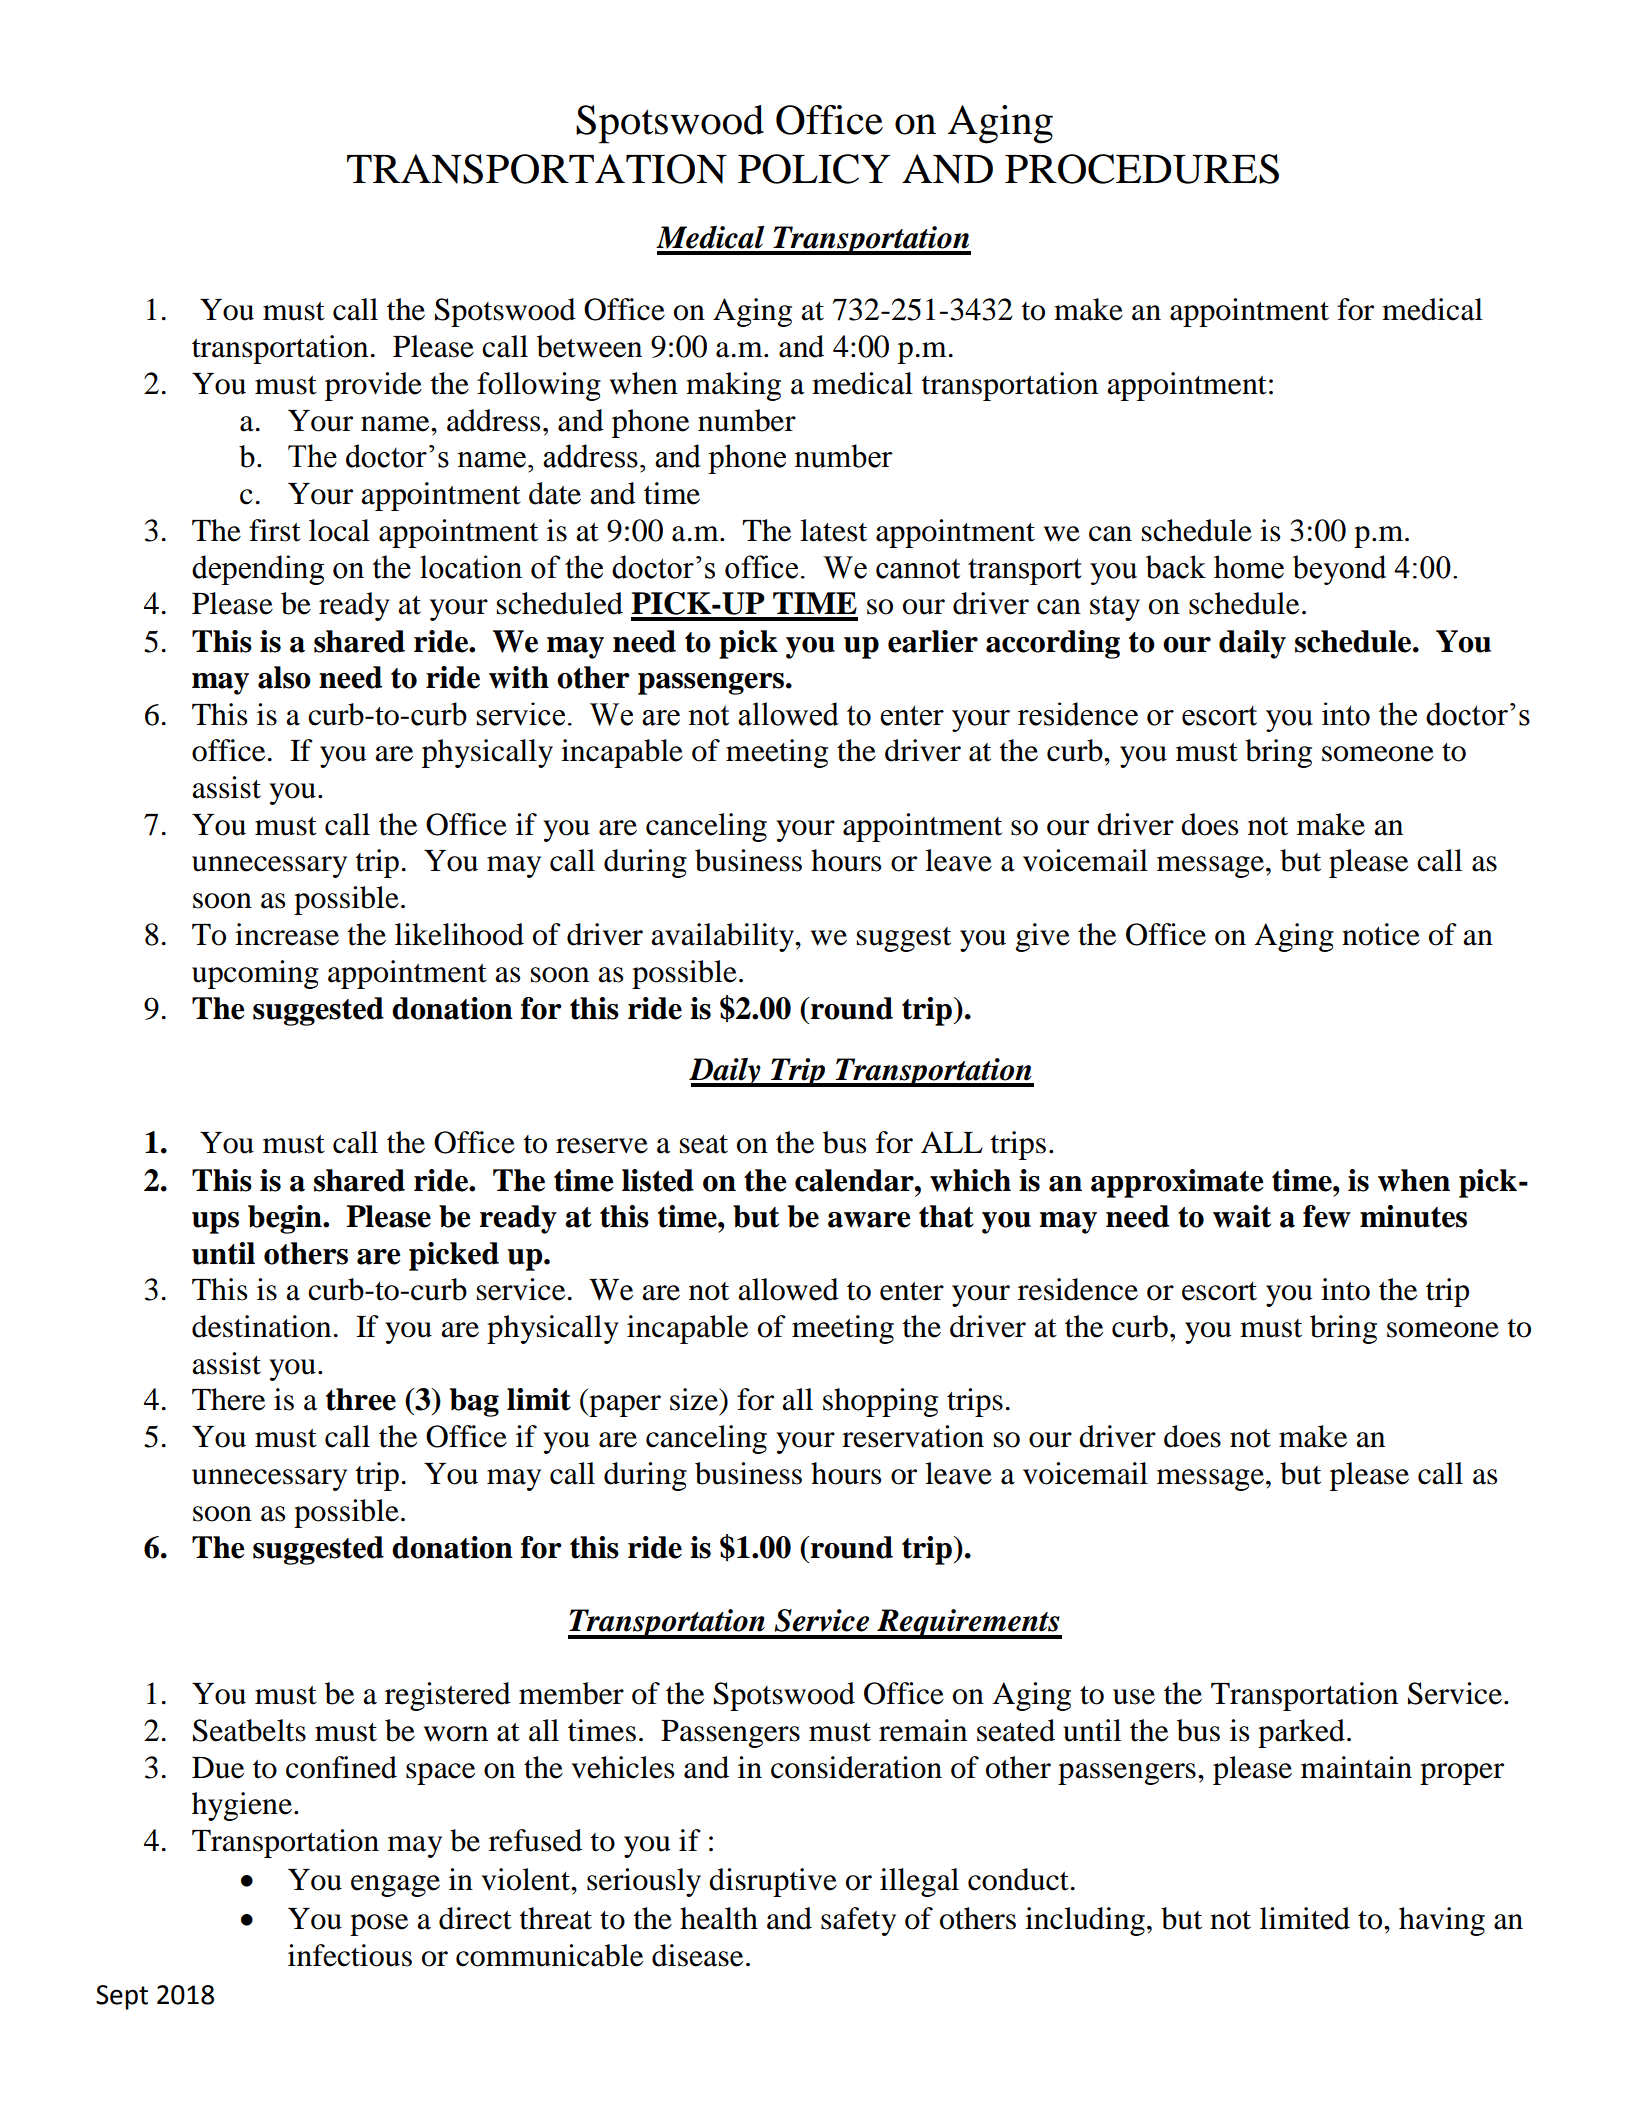 This document has height=2108, width=1629. Describe the element at coordinates (228, 1399) in the document. I see `There` at that location.
